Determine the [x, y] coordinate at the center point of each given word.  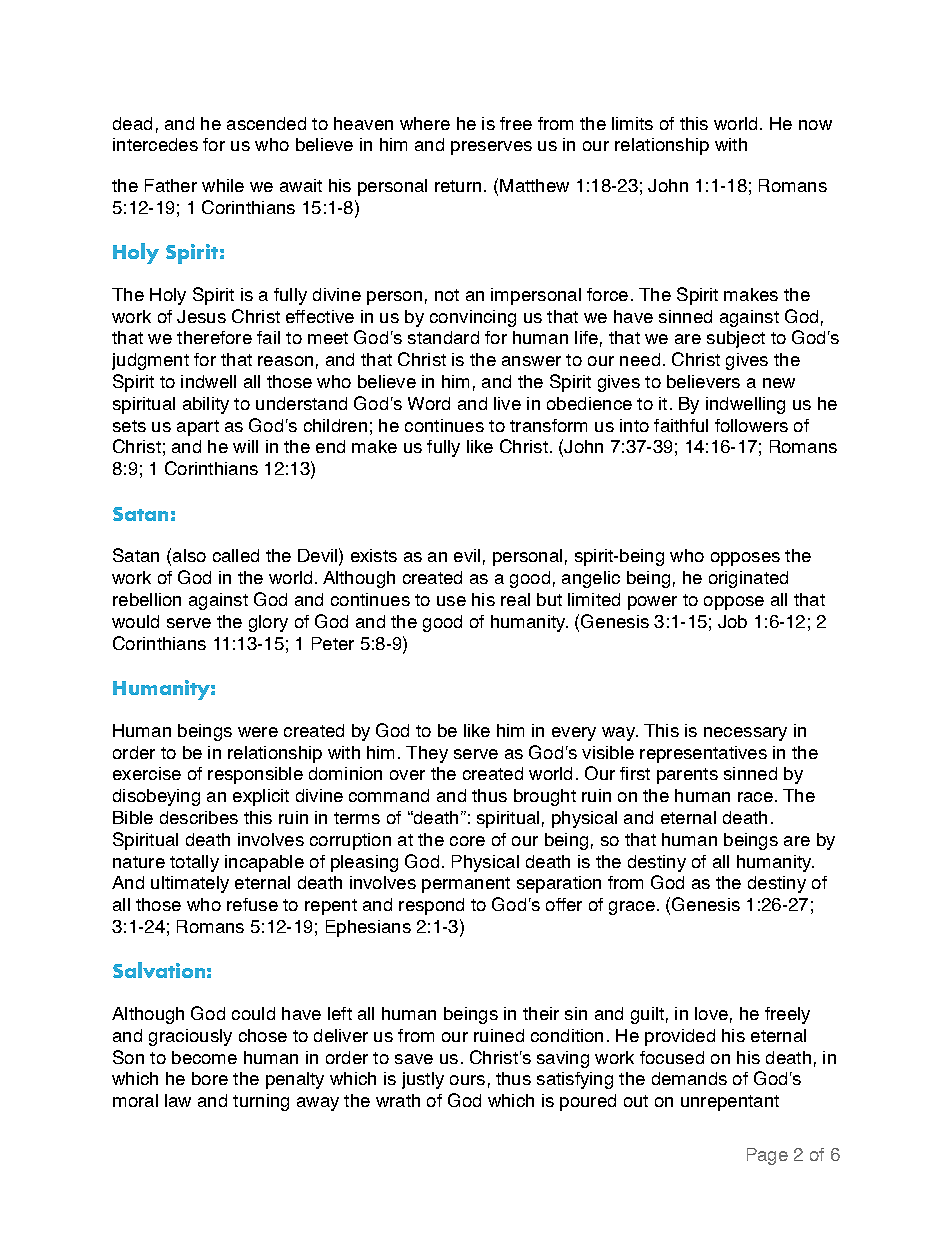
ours [467, 1080]
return [458, 186]
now [815, 125]
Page [767, 1156]
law [178, 1100]
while [223, 185]
